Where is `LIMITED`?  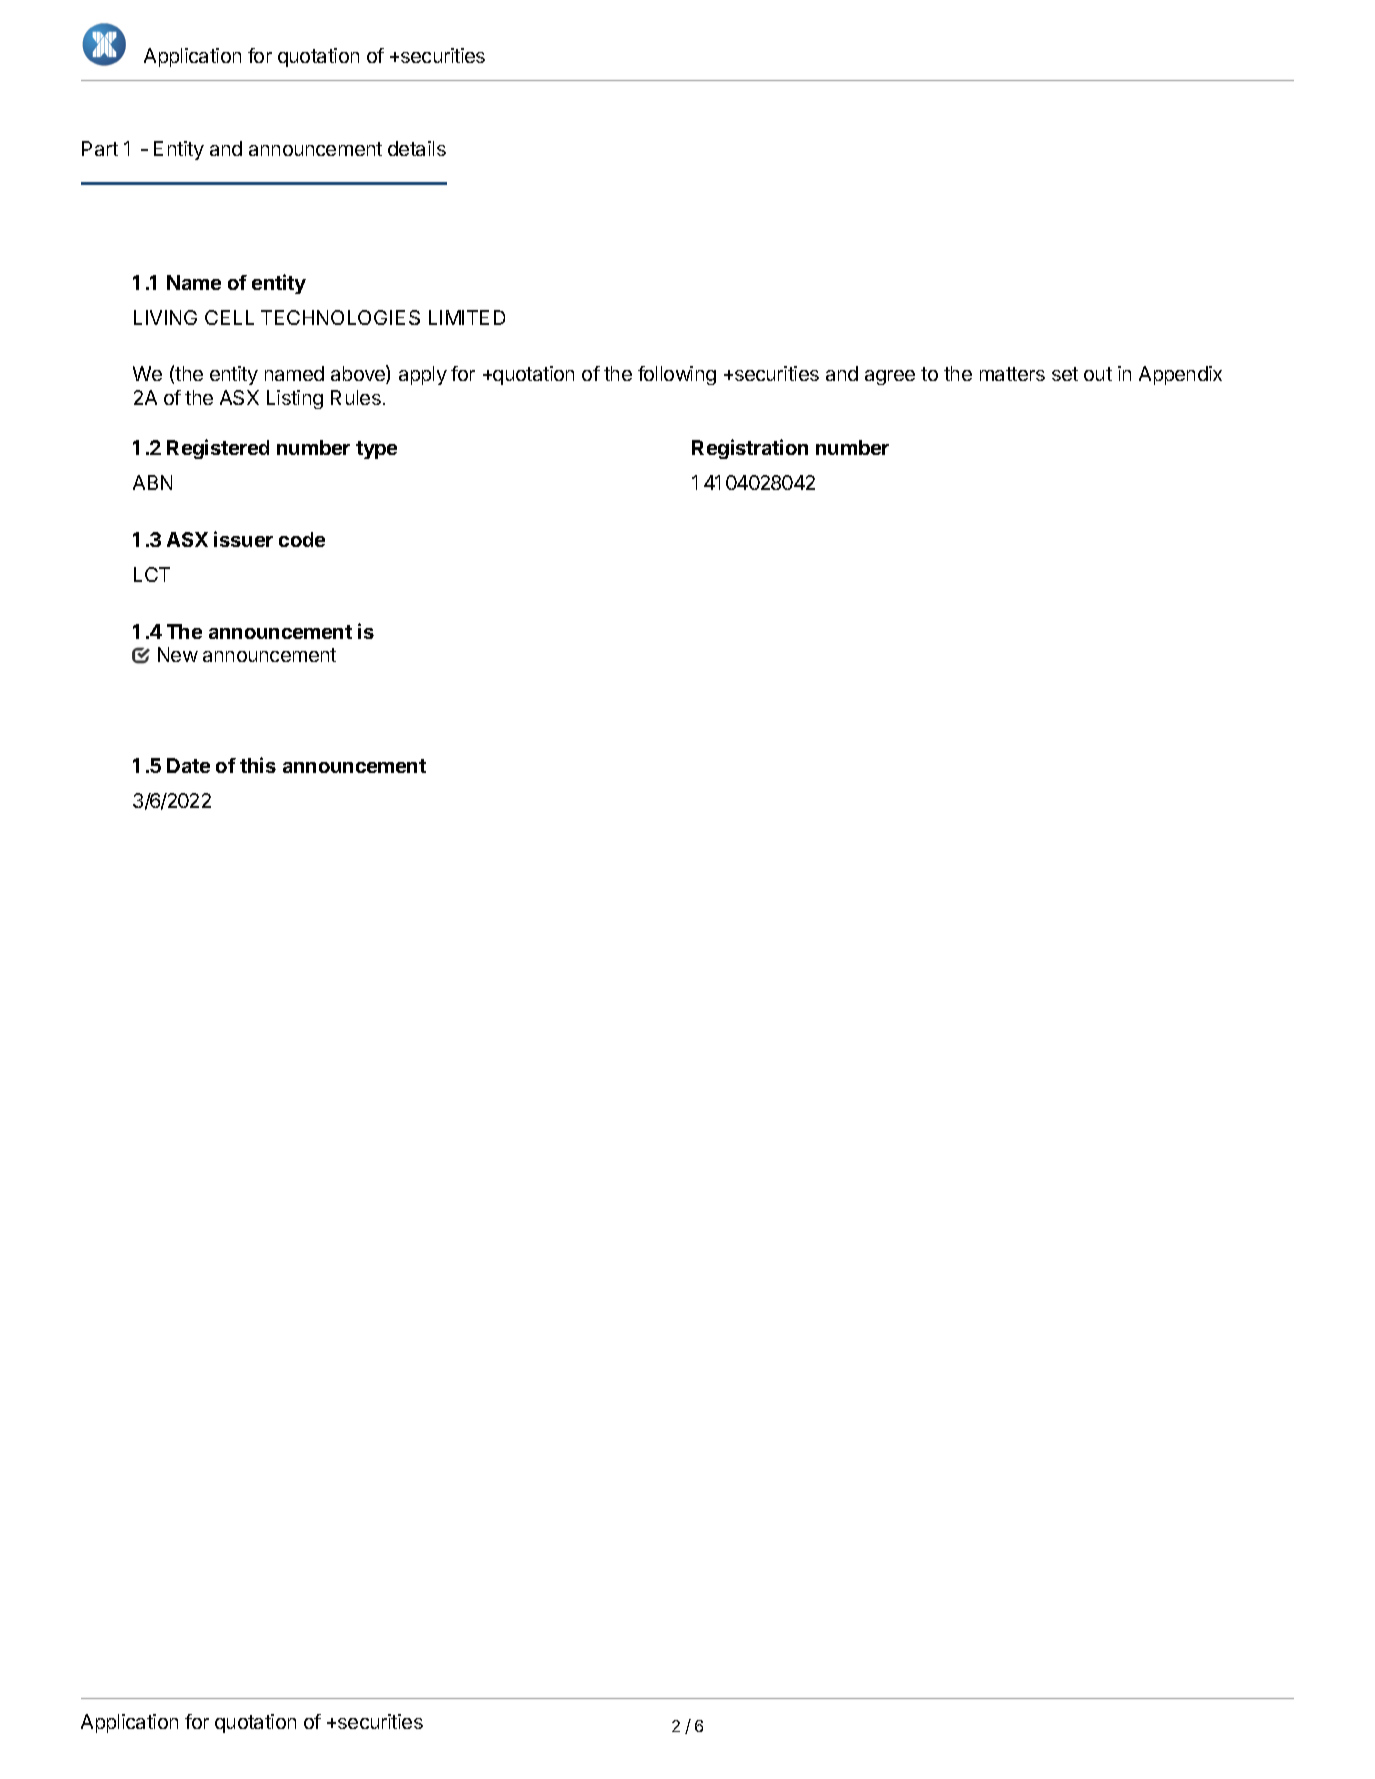
LIMITED is located at coordinates (467, 317).
